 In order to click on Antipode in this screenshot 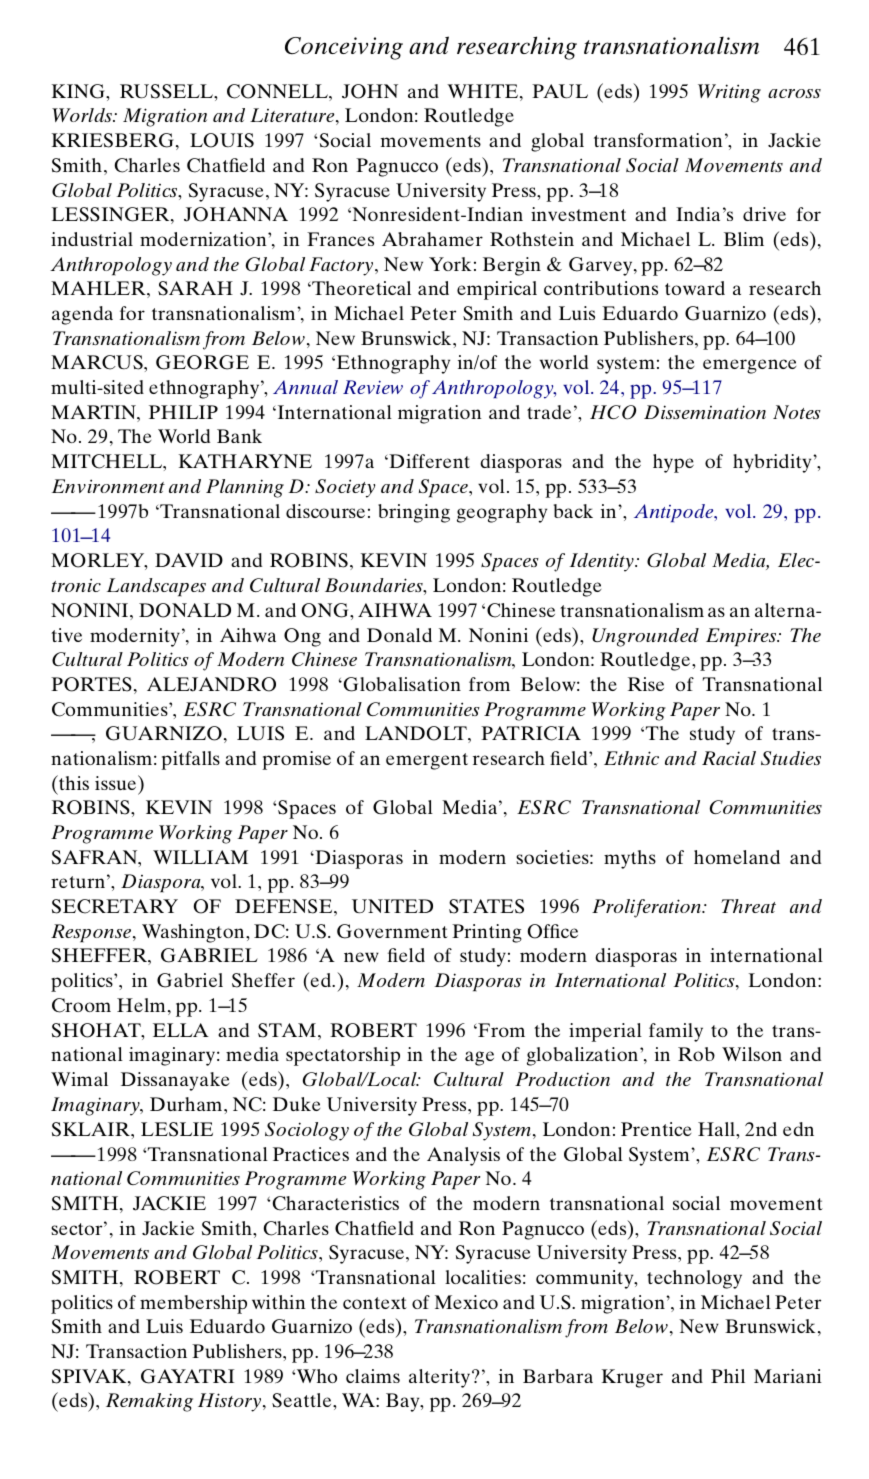, I will do `click(675, 513)`.
